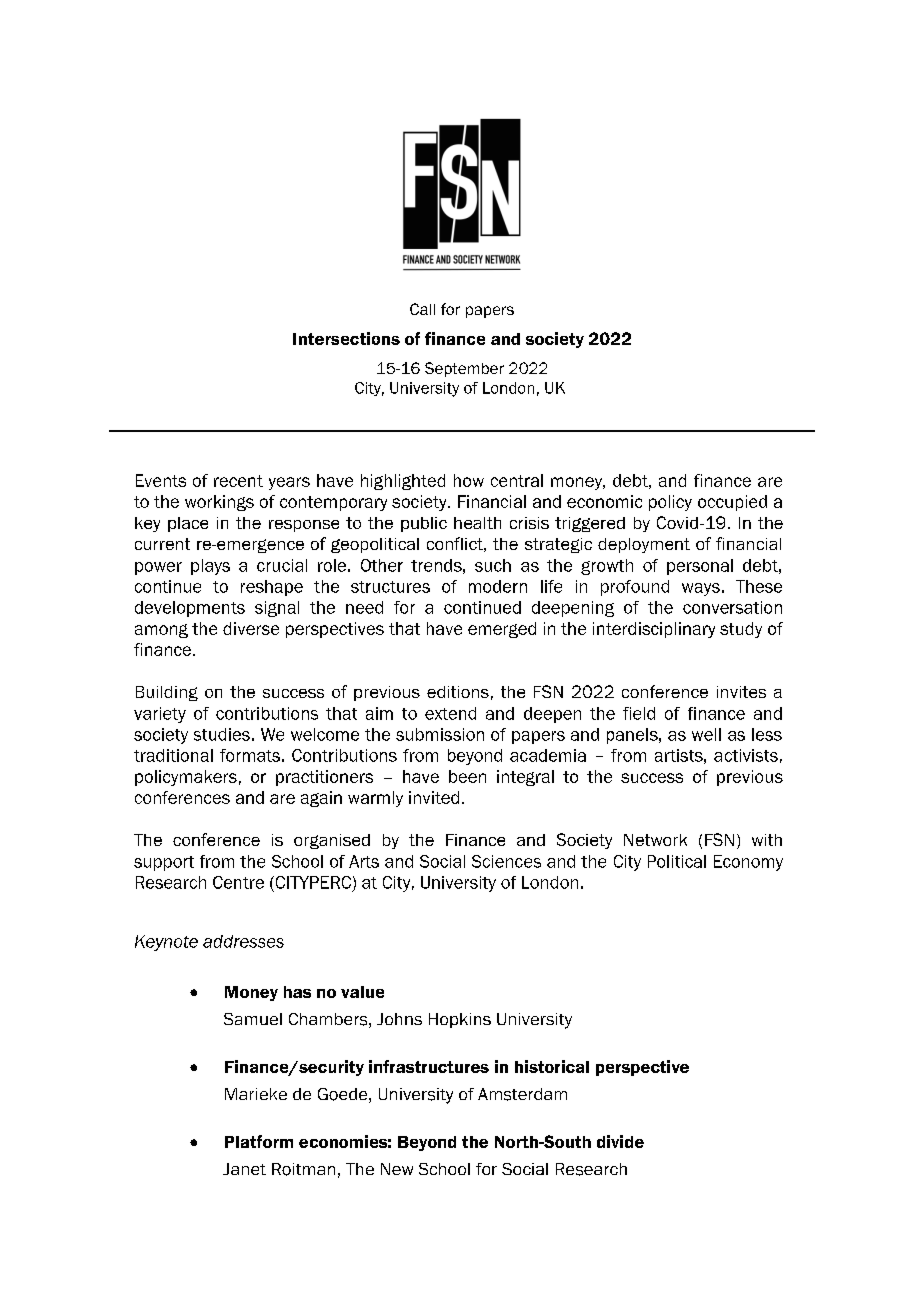 This screenshot has width=924, height=1308. What do you see at coordinates (748, 863) in the screenshot?
I see `Economy` at bounding box center [748, 863].
